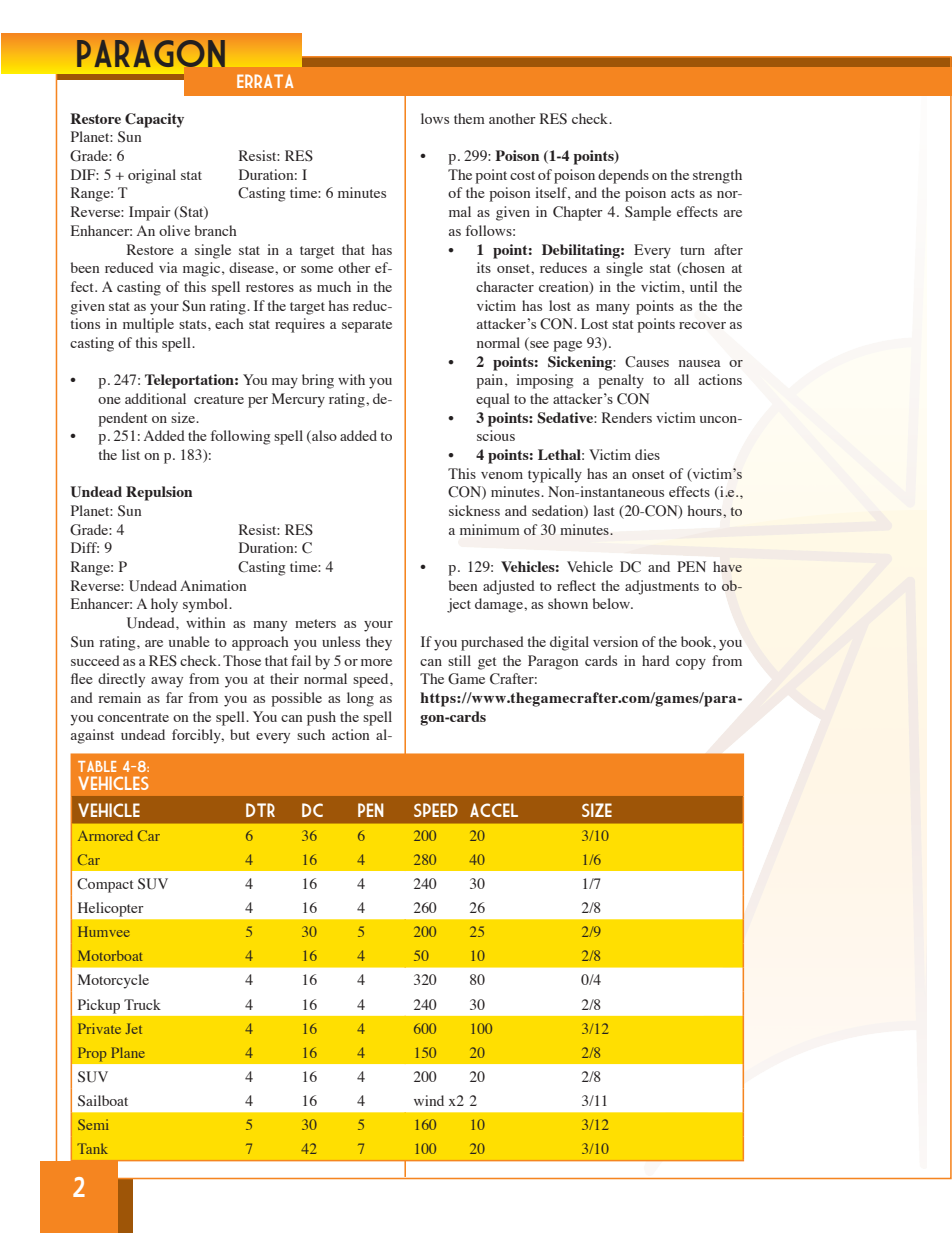 This image has width=952, height=1233. I want to click on Prop, so click(92, 1054).
